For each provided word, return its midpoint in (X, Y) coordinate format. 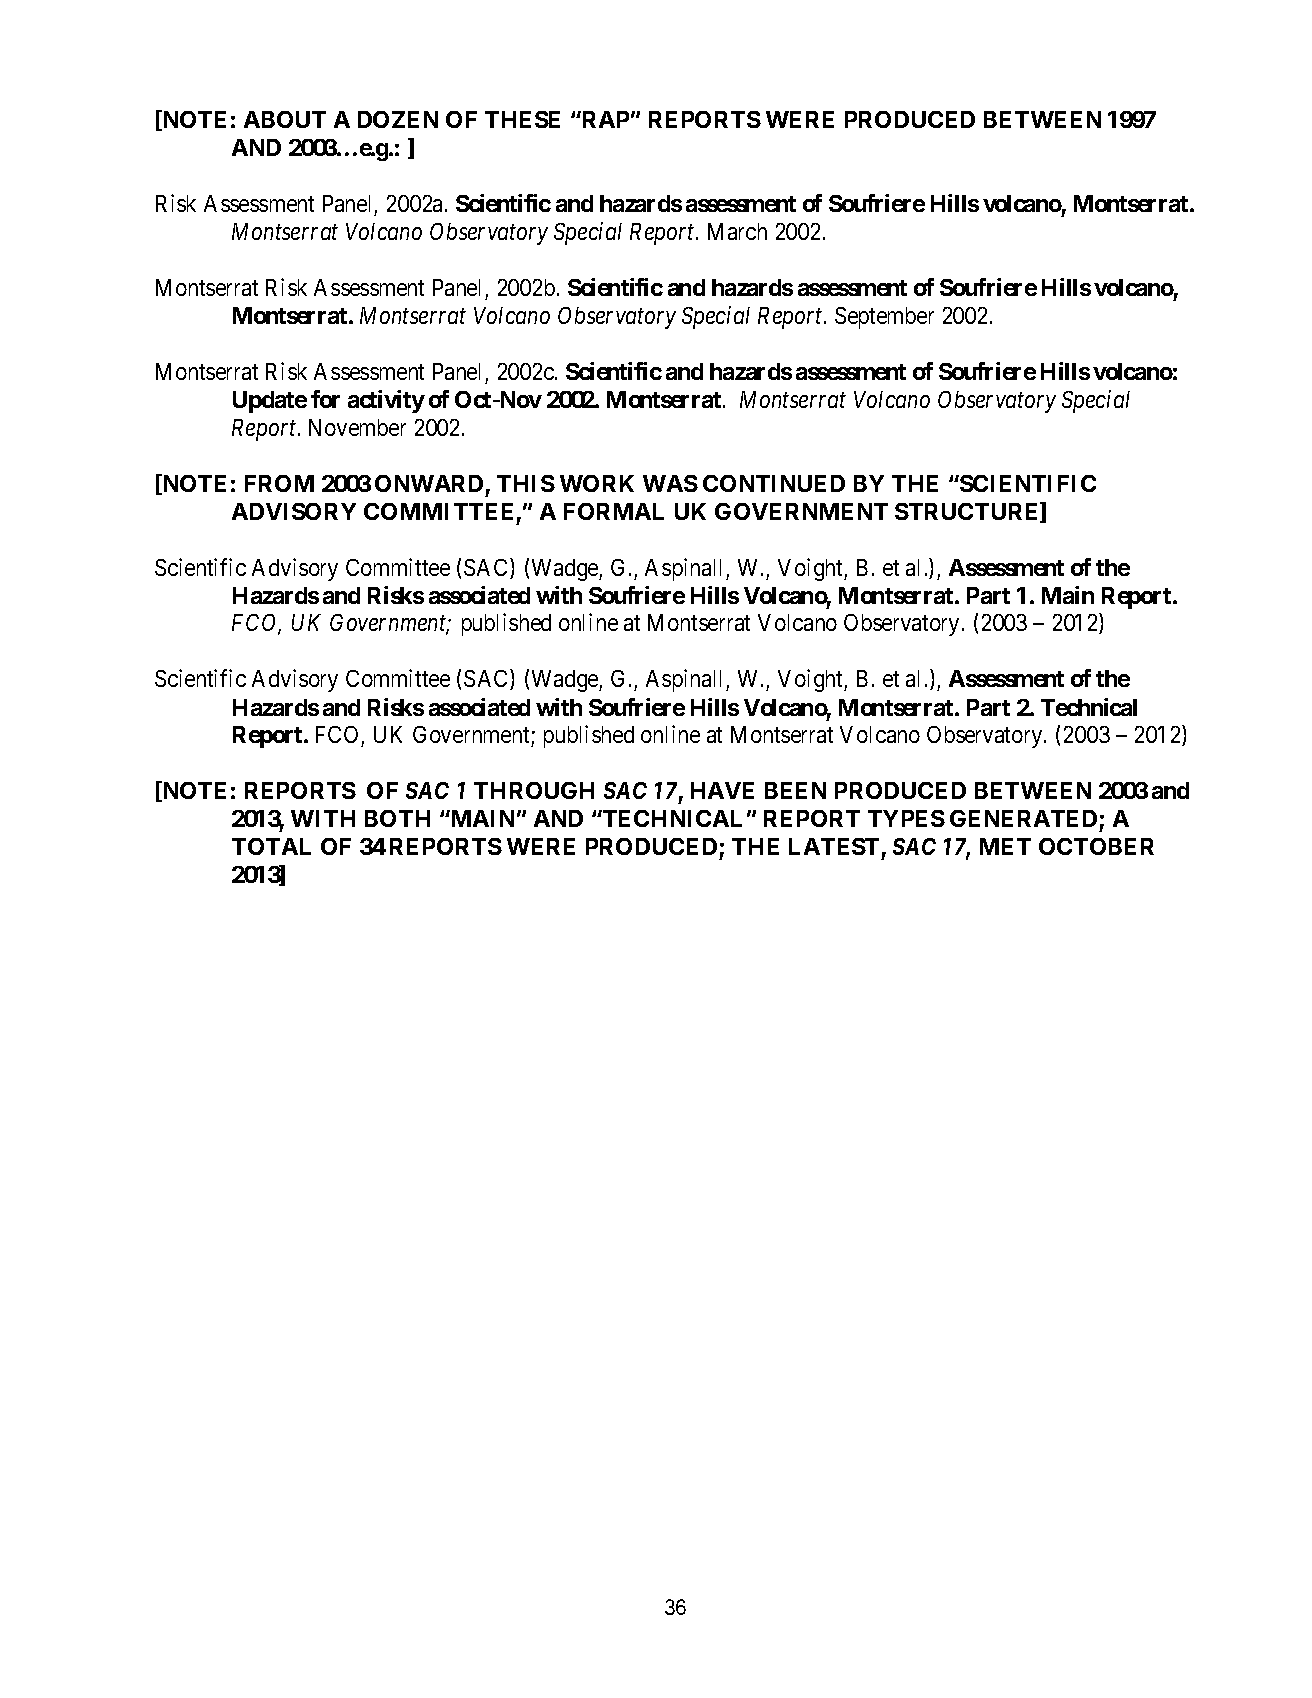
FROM (279, 483)
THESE (522, 119)
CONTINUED (774, 483)
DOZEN (398, 119)
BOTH (397, 818)
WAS (670, 483)
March (737, 231)
